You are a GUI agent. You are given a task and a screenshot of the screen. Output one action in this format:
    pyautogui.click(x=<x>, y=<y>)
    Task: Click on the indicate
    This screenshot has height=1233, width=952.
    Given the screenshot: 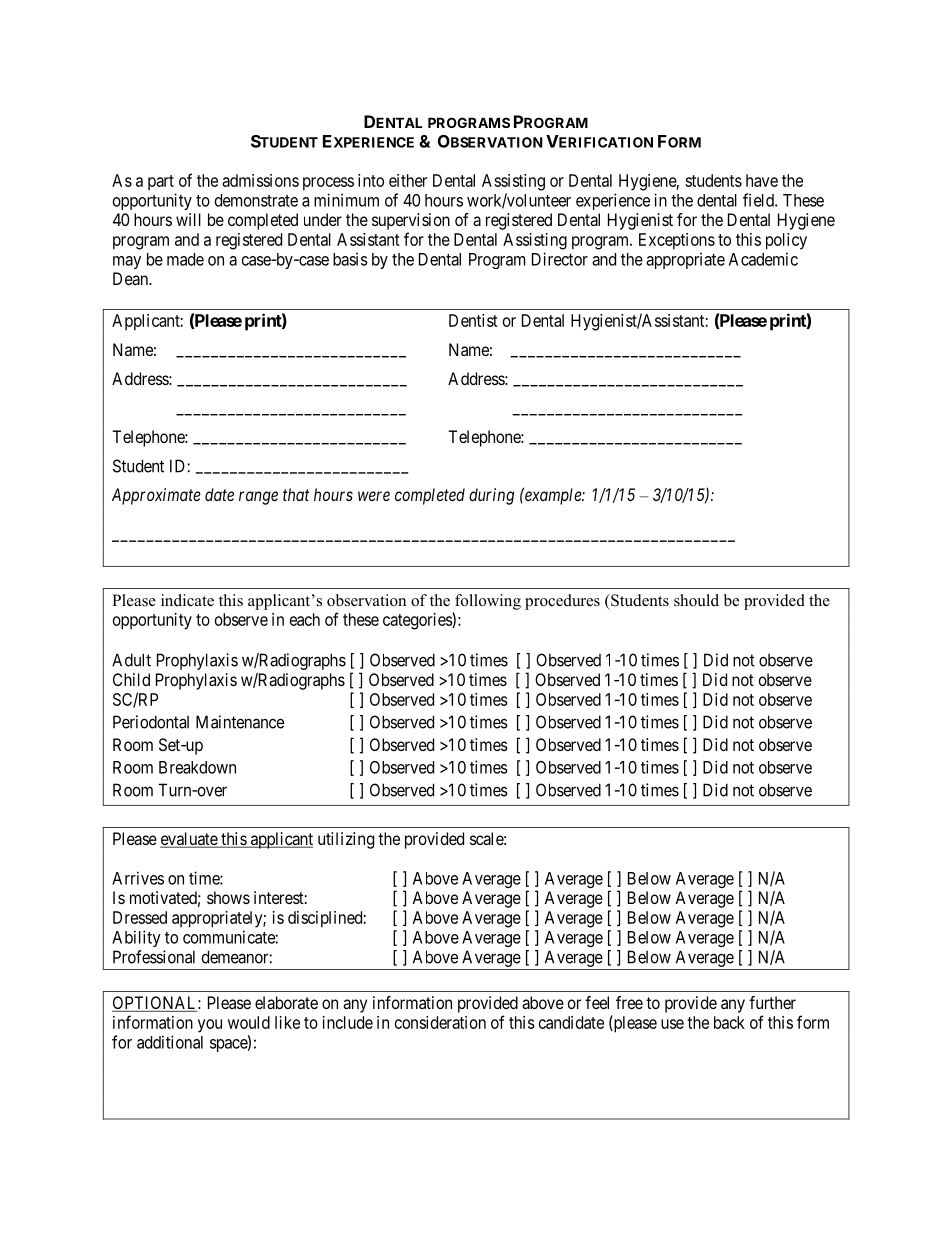 What is the action you would take?
    pyautogui.click(x=187, y=600)
